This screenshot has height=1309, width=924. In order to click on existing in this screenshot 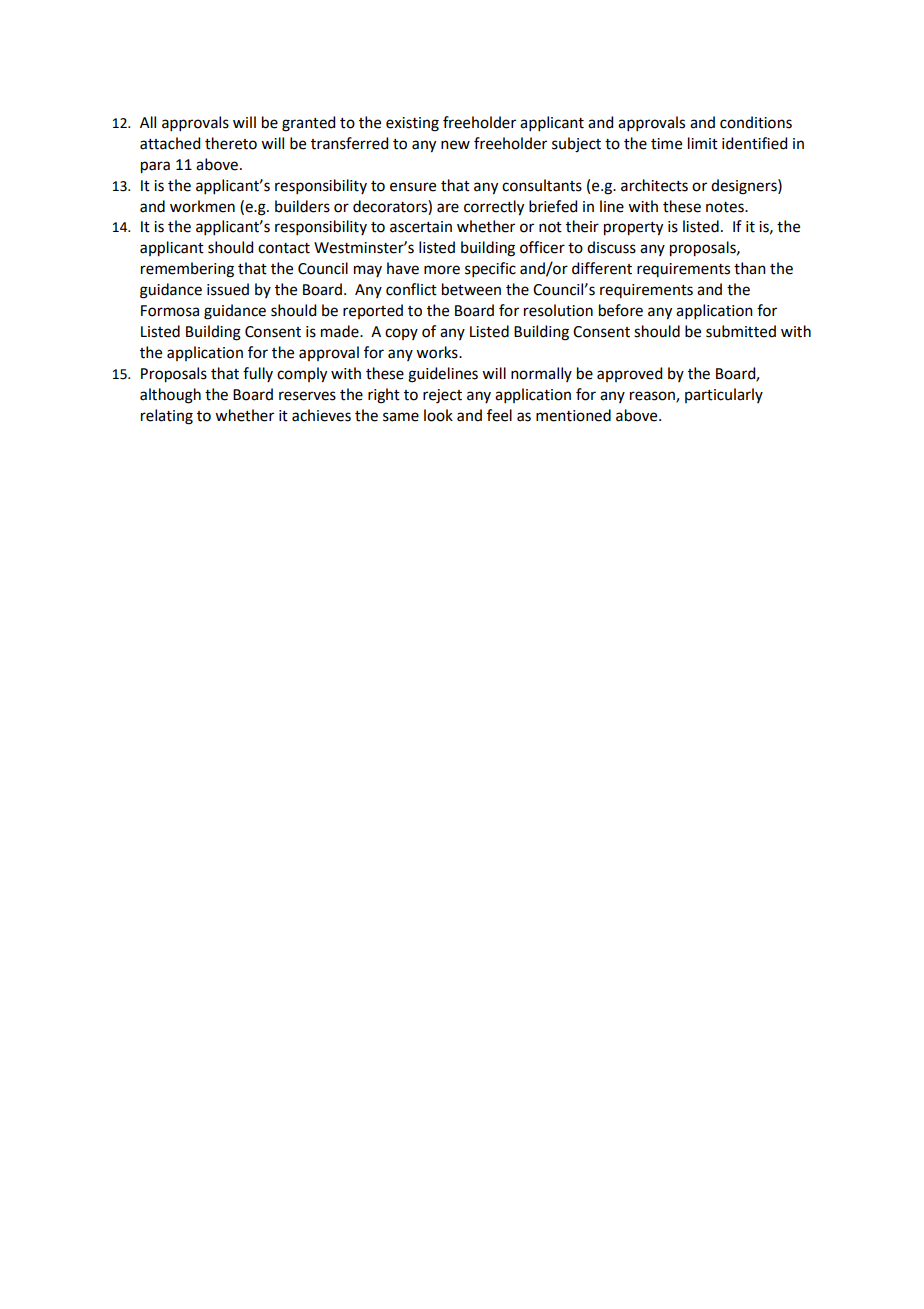, I will do `click(412, 124)`.
